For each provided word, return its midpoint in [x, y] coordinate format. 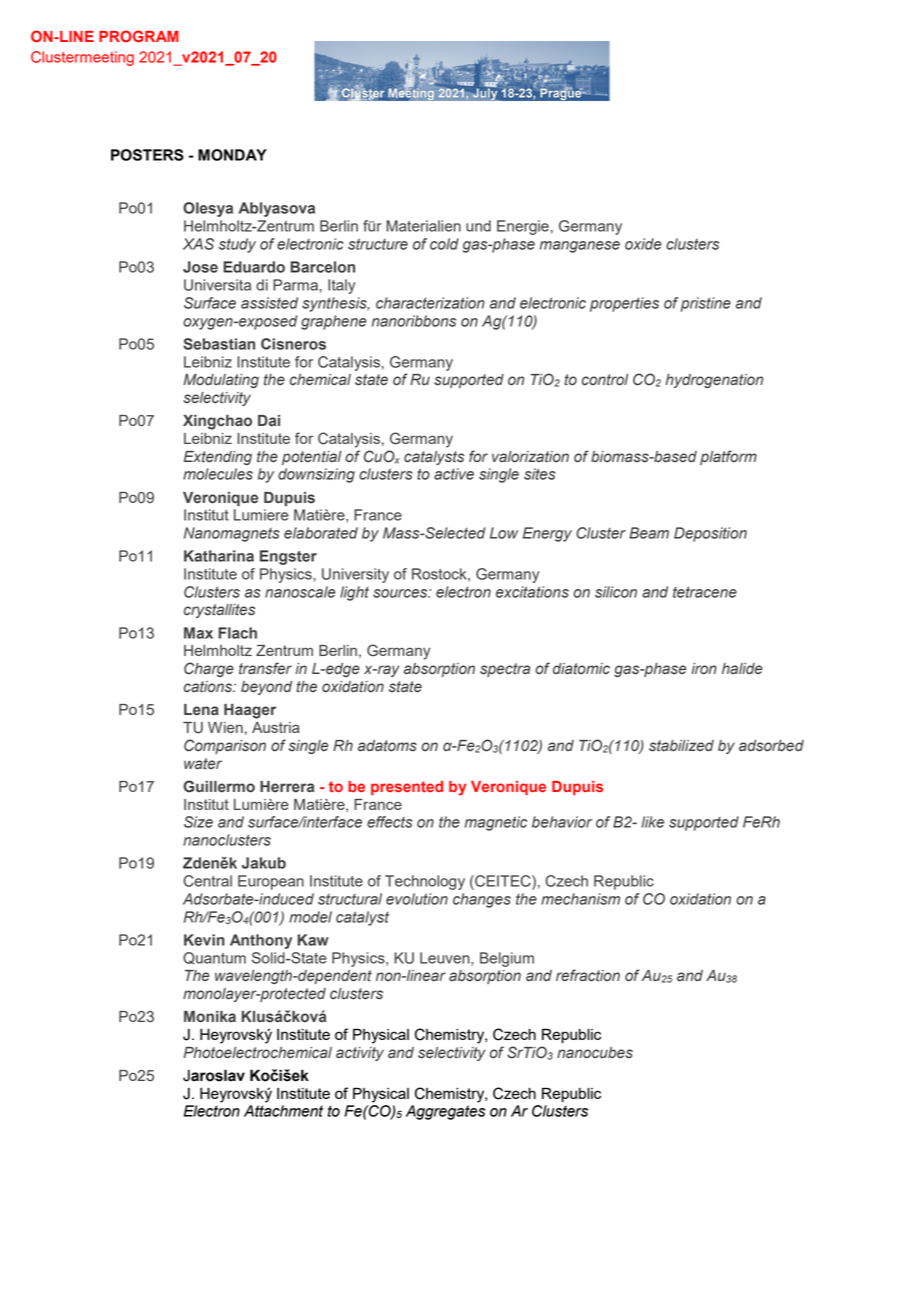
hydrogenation [714, 381]
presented [407, 788]
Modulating [221, 381]
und [478, 226]
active [454, 474]
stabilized [681, 746]
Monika [210, 1016]
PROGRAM [139, 36]
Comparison [225, 746]
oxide [643, 244]
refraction [588, 975]
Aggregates [445, 1112]
